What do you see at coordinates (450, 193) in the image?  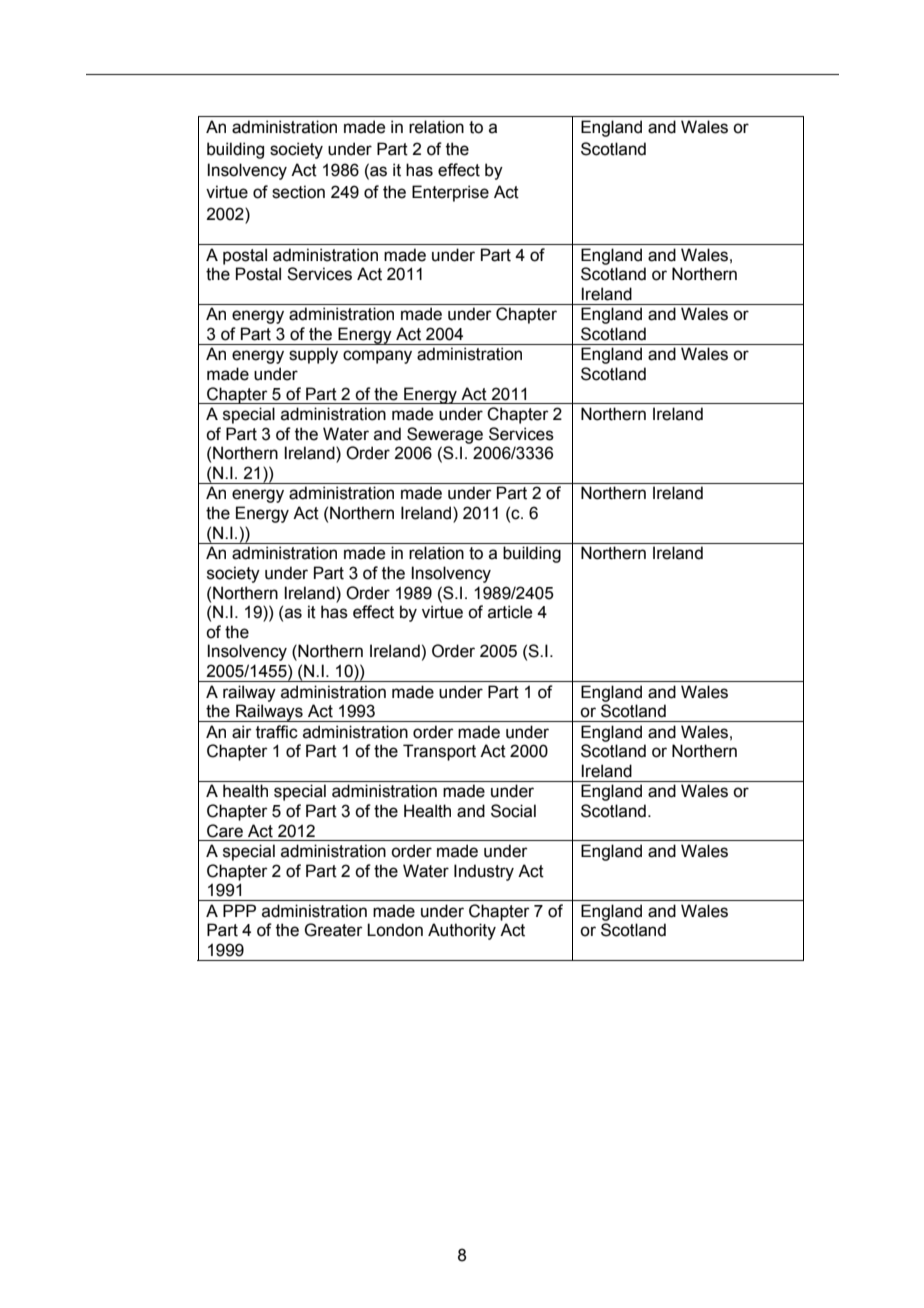 I see `Enterprise` at bounding box center [450, 193].
